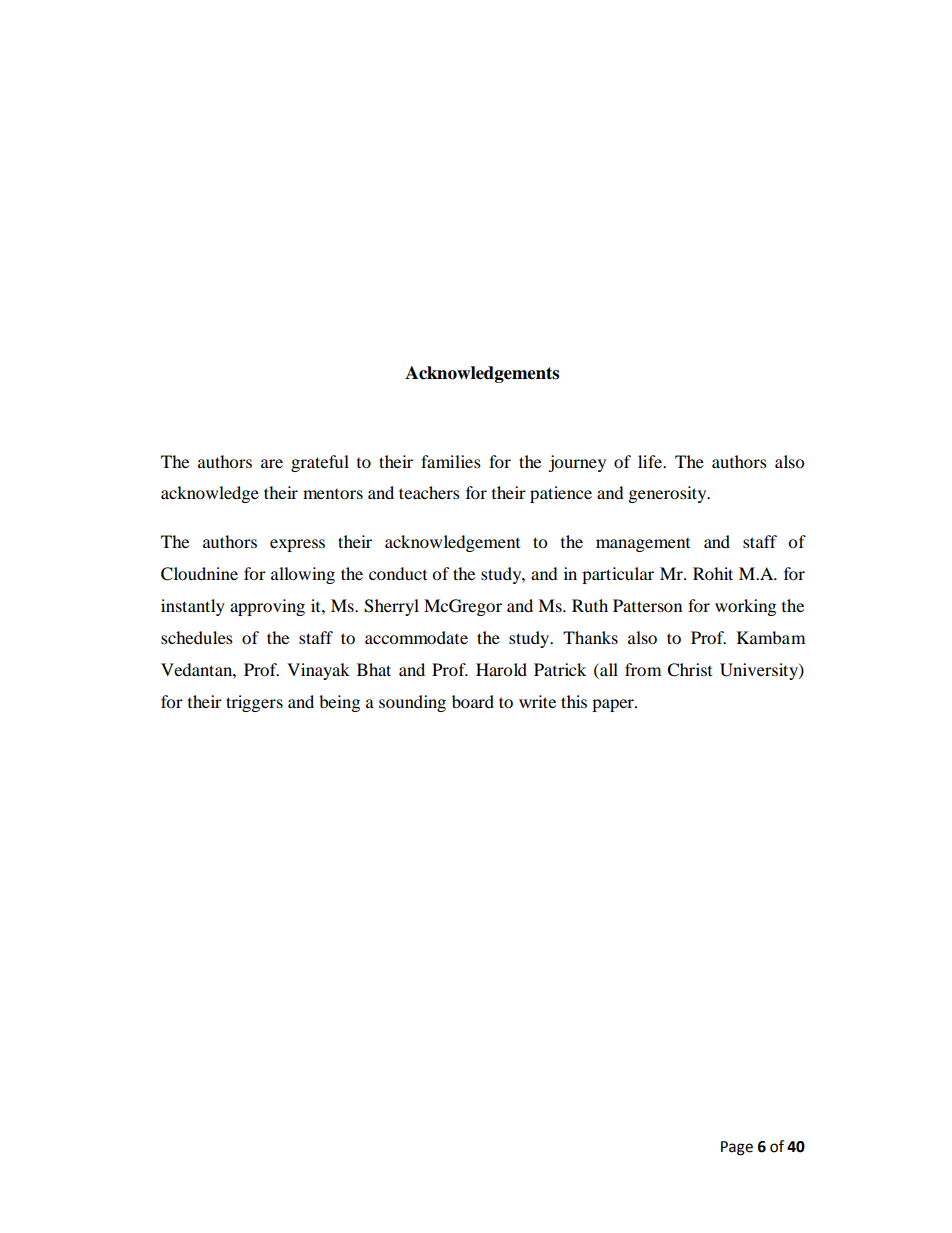  What do you see at coordinates (669, 494) in the screenshot?
I see `generosity` at bounding box center [669, 494].
